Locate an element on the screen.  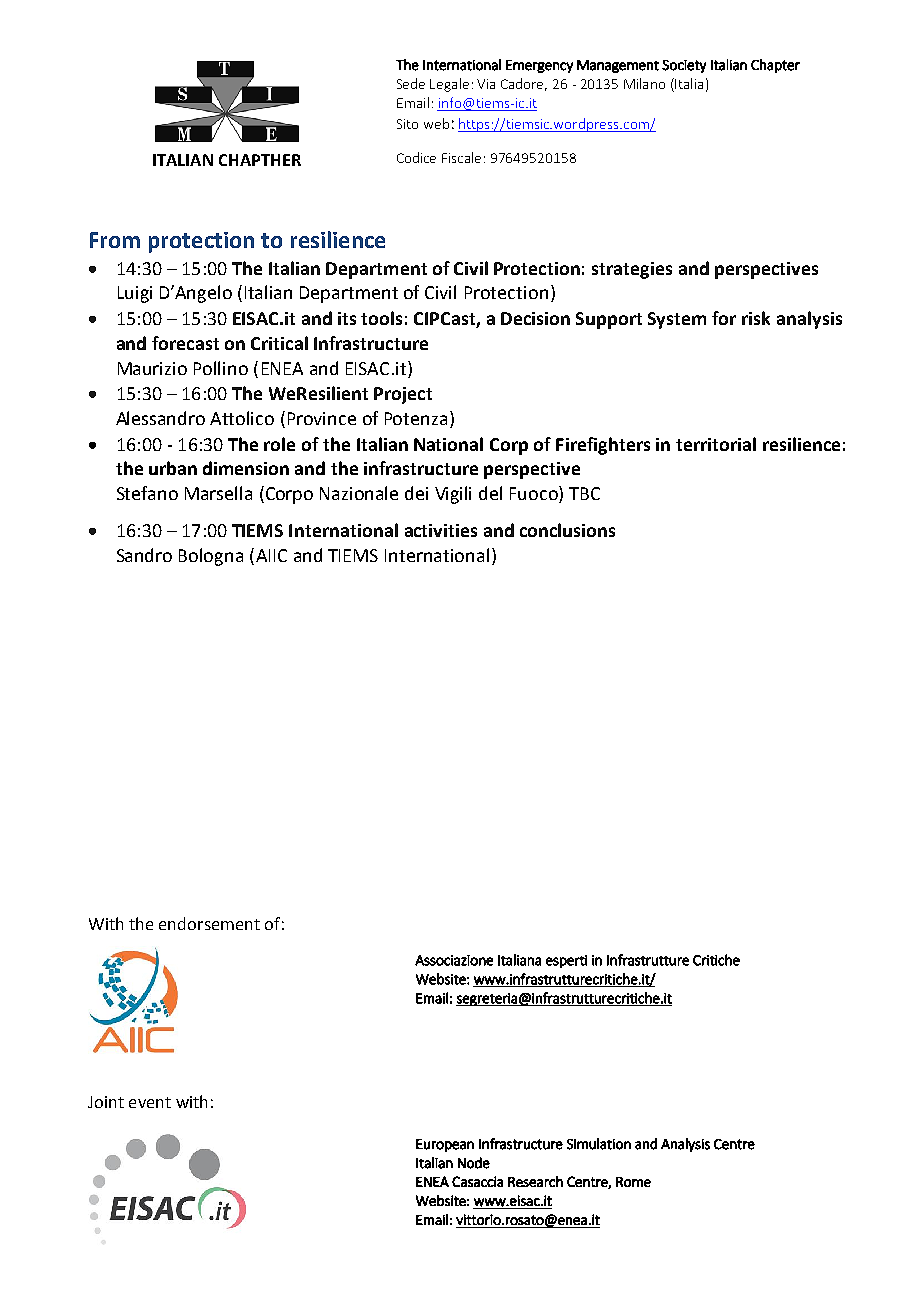
event is located at coordinates (150, 1102).
